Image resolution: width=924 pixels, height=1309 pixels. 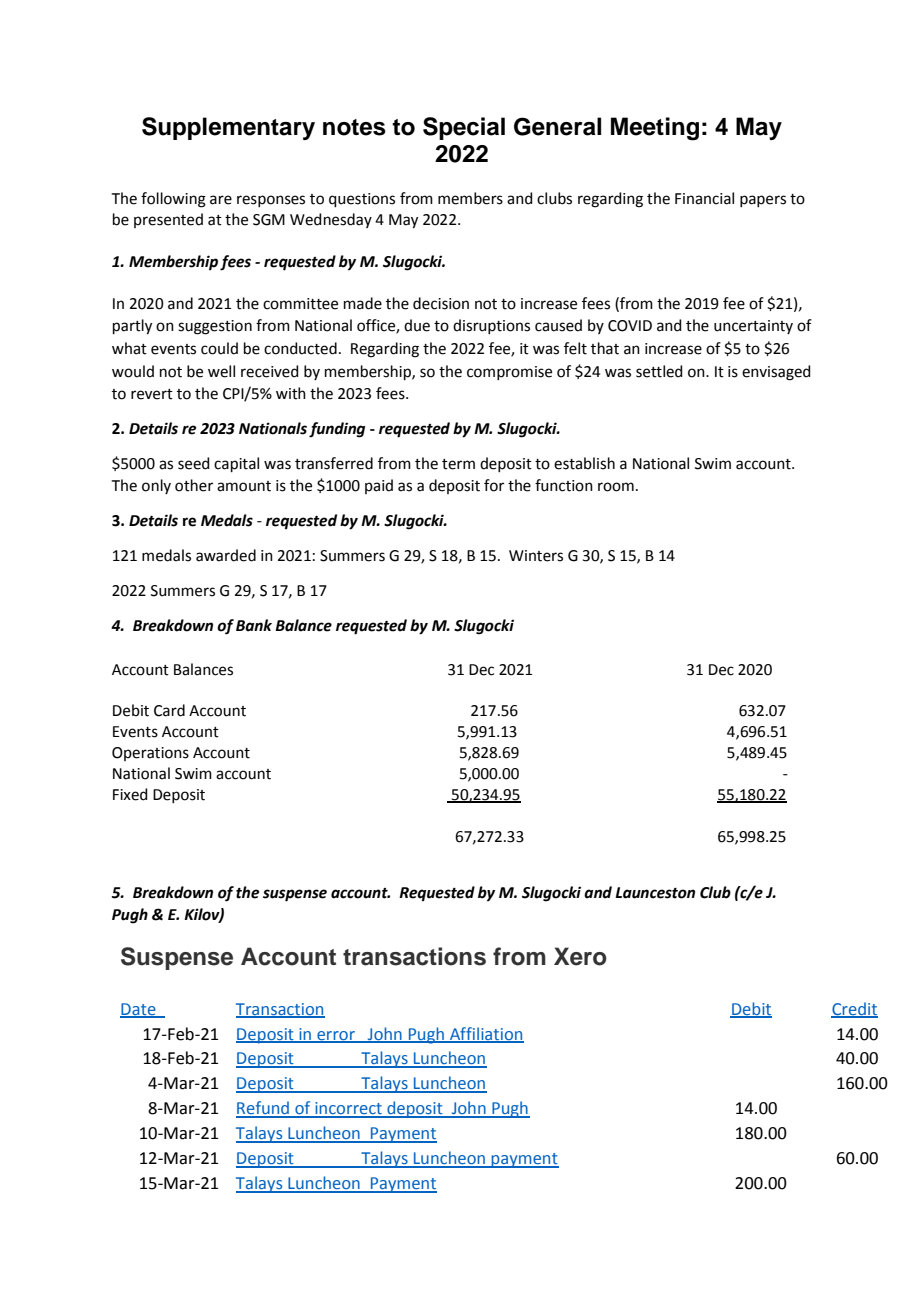 What do you see at coordinates (616, 487) in the screenshot?
I see `room` at bounding box center [616, 487].
